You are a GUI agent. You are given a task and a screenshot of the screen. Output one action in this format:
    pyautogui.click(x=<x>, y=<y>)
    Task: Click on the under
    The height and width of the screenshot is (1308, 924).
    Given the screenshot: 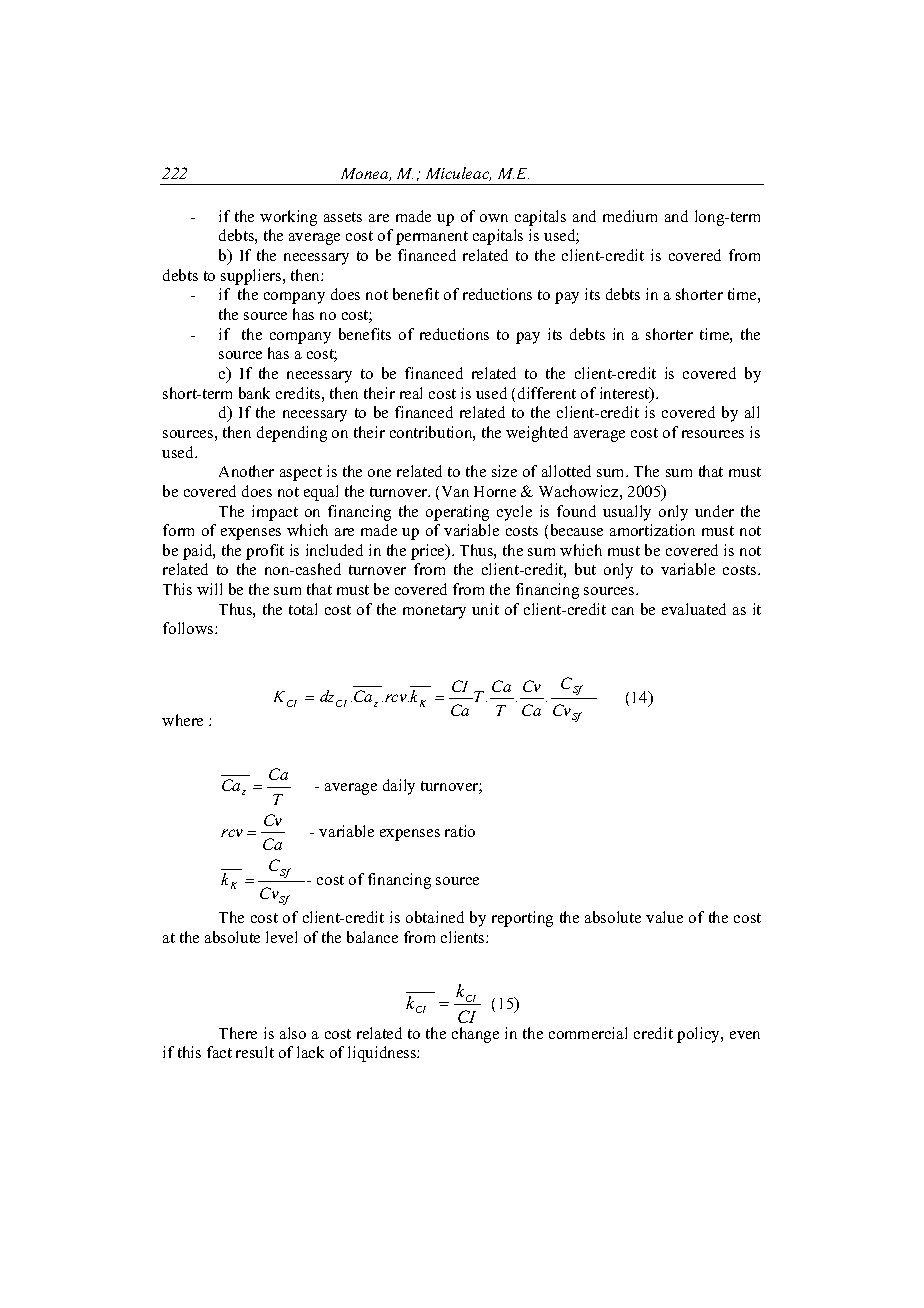 What is the action you would take?
    pyautogui.click(x=714, y=511)
